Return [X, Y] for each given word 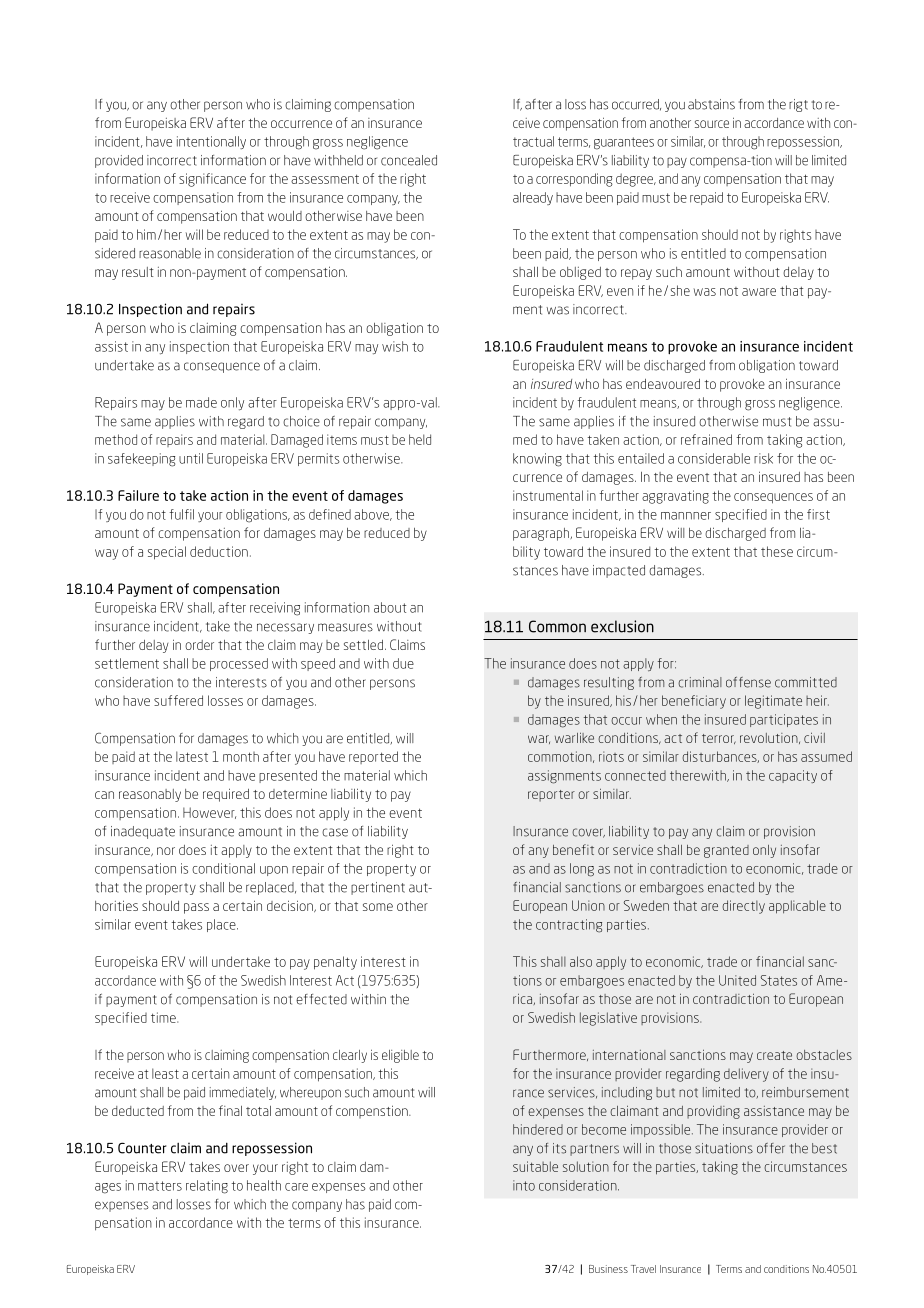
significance [212, 180]
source [712, 124]
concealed [409, 160]
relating [207, 1187]
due [403, 663]
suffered [178, 700]
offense [748, 682]
